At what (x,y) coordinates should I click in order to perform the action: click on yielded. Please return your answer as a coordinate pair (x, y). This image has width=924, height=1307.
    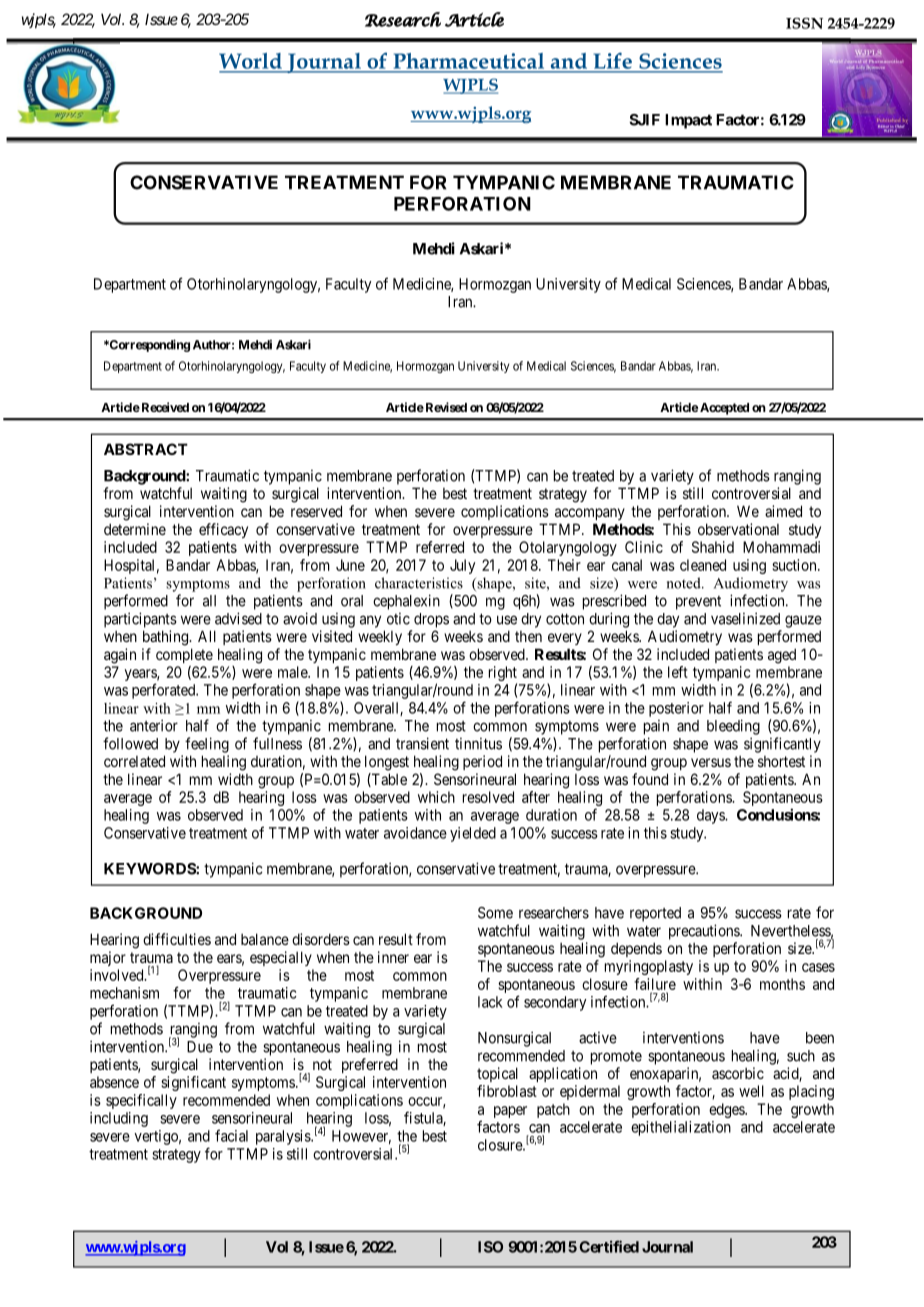
    Looking at the image, I should click on (473, 834).
